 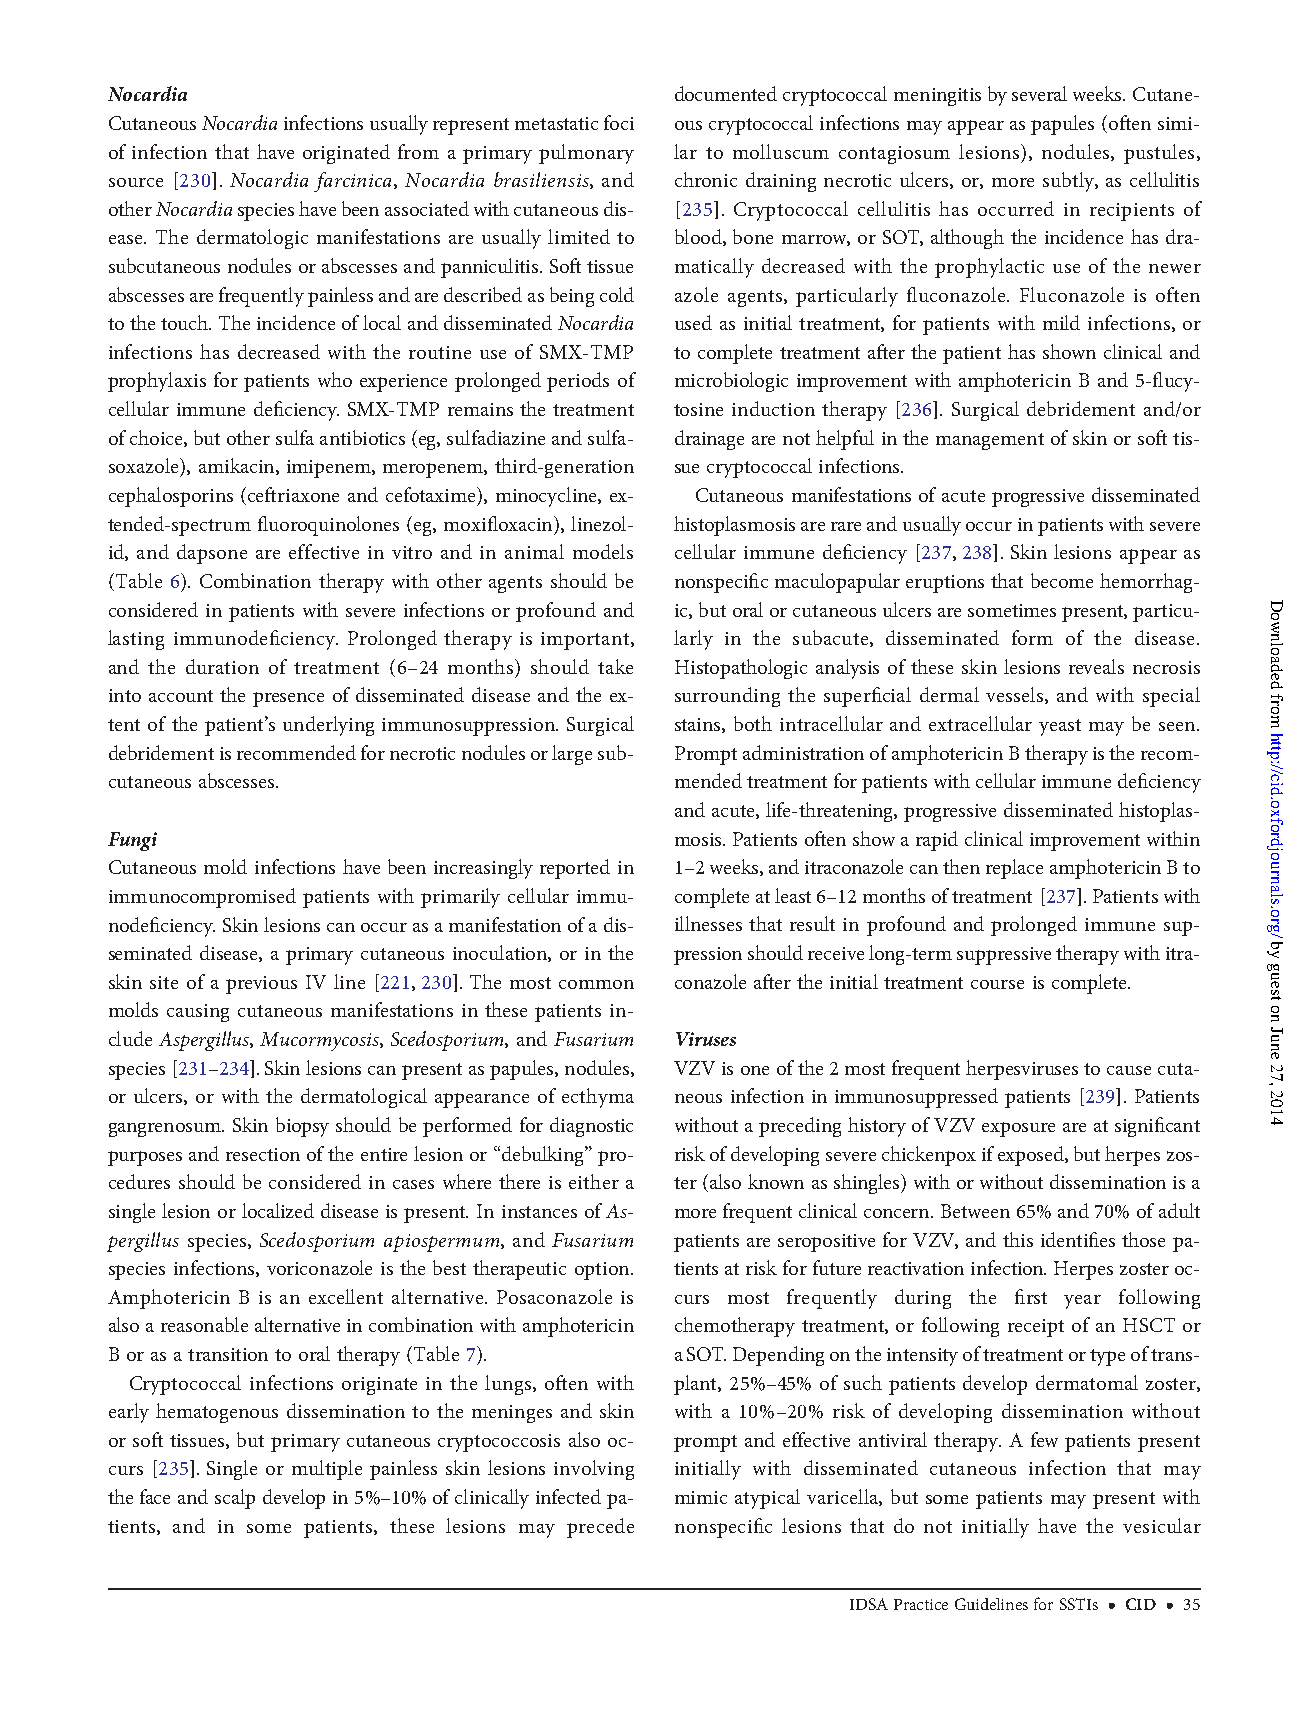 What do you see at coordinates (136, 182) in the screenshot?
I see `source` at bounding box center [136, 182].
